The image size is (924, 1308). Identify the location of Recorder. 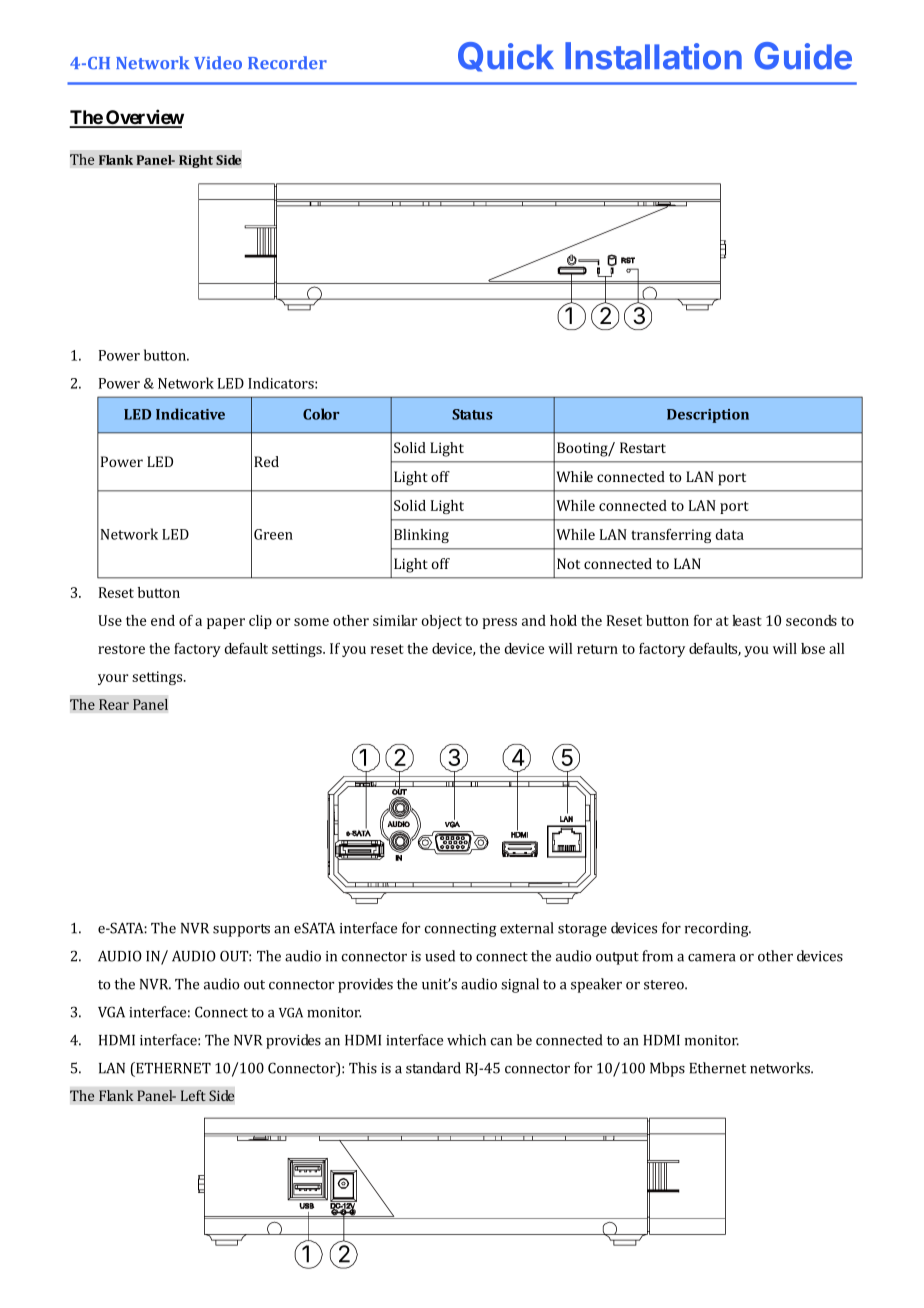
(287, 62).
